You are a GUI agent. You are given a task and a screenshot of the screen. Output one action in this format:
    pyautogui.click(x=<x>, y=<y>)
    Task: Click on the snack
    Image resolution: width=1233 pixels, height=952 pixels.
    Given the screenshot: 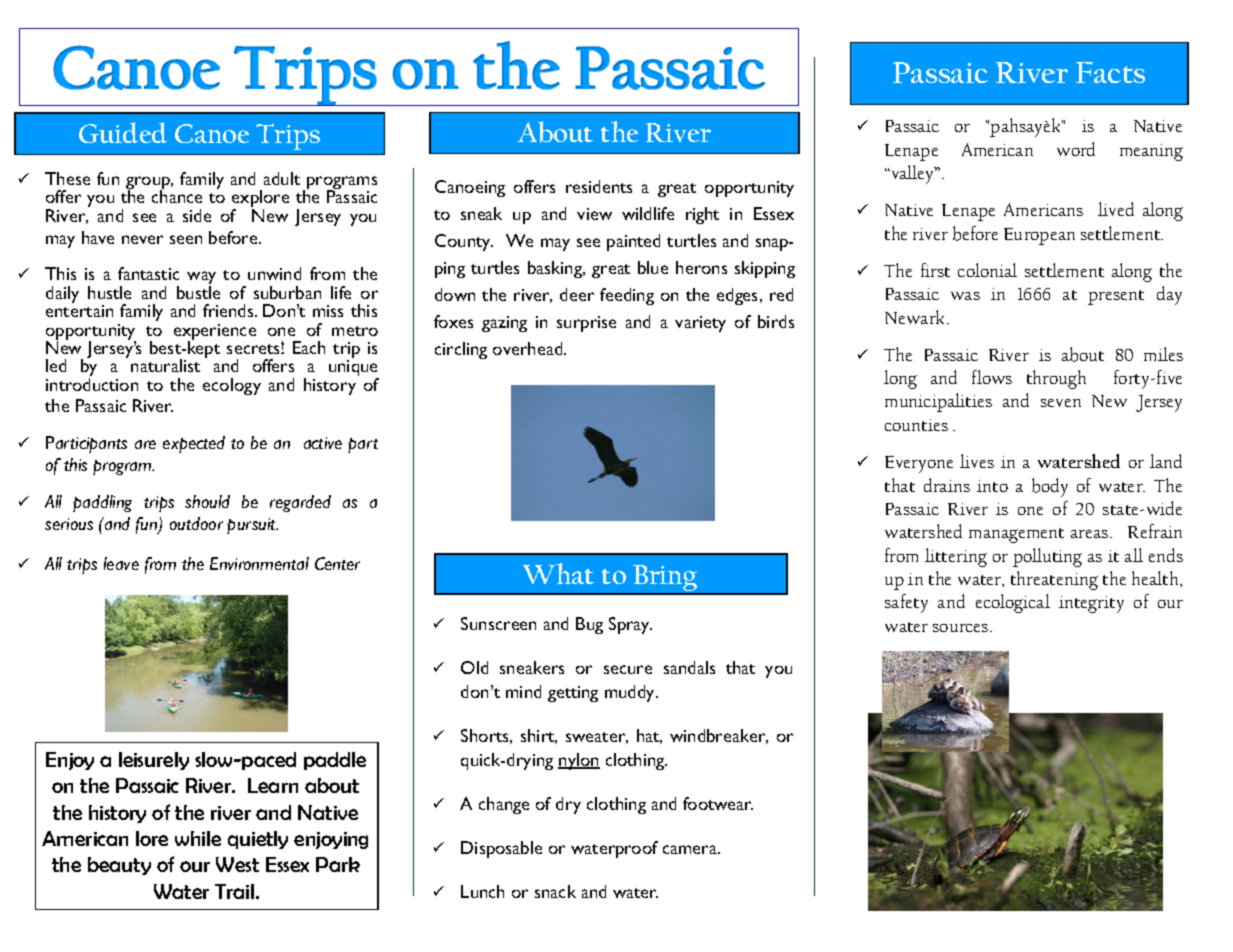 What is the action you would take?
    pyautogui.click(x=555, y=891)
